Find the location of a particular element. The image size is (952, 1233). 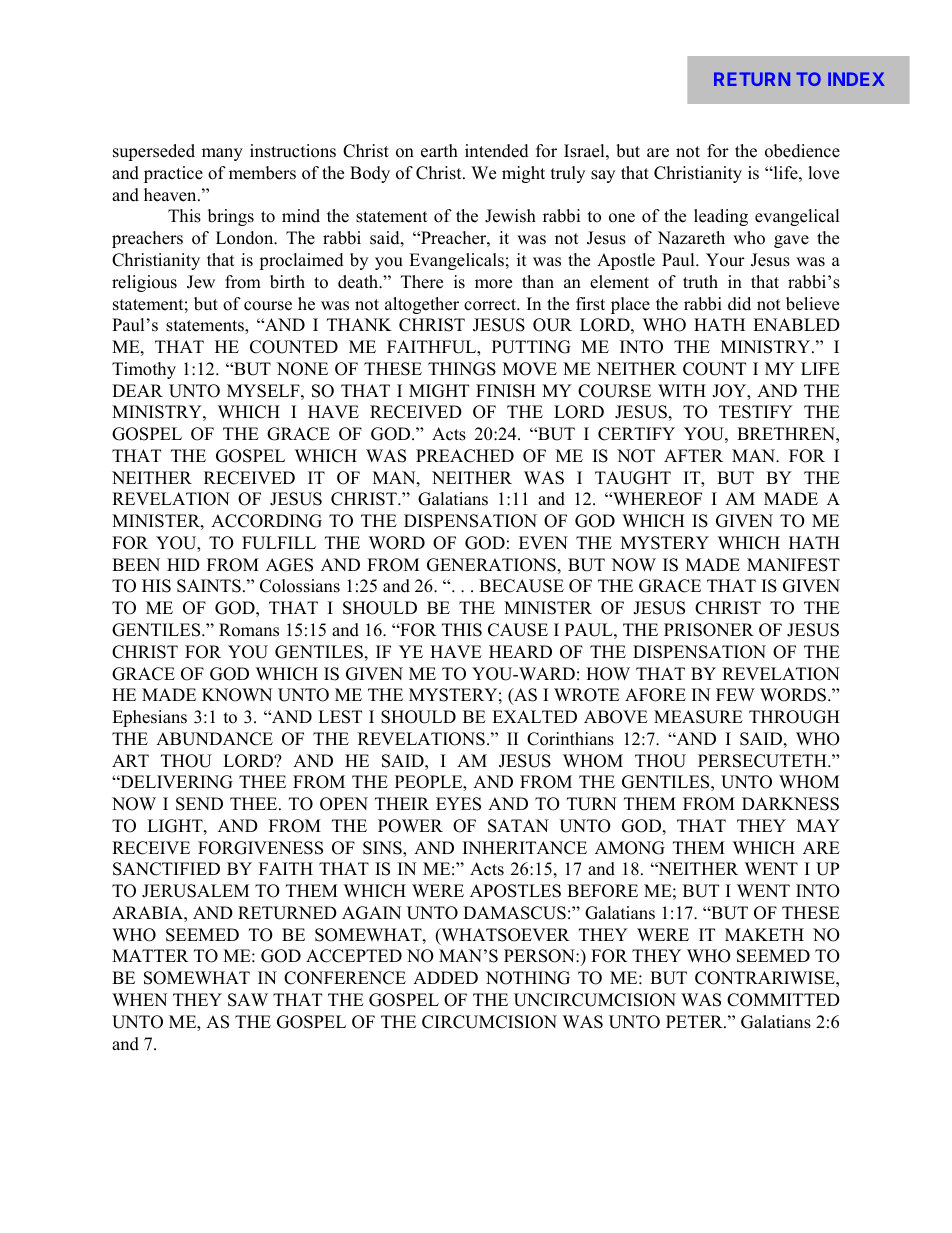

PREACHED is located at coordinates (465, 456).
